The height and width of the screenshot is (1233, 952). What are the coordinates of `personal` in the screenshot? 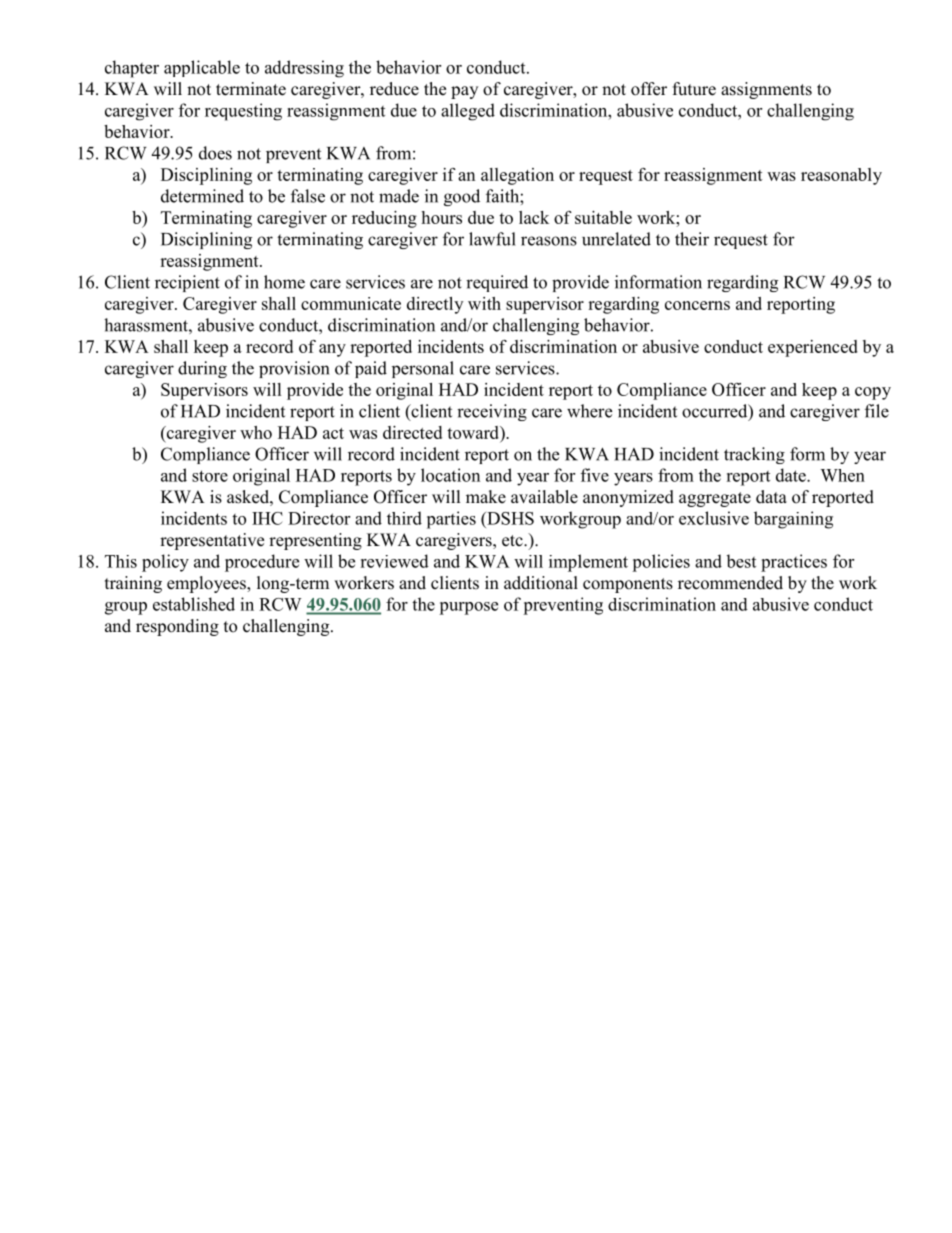 It's located at (423, 369).
